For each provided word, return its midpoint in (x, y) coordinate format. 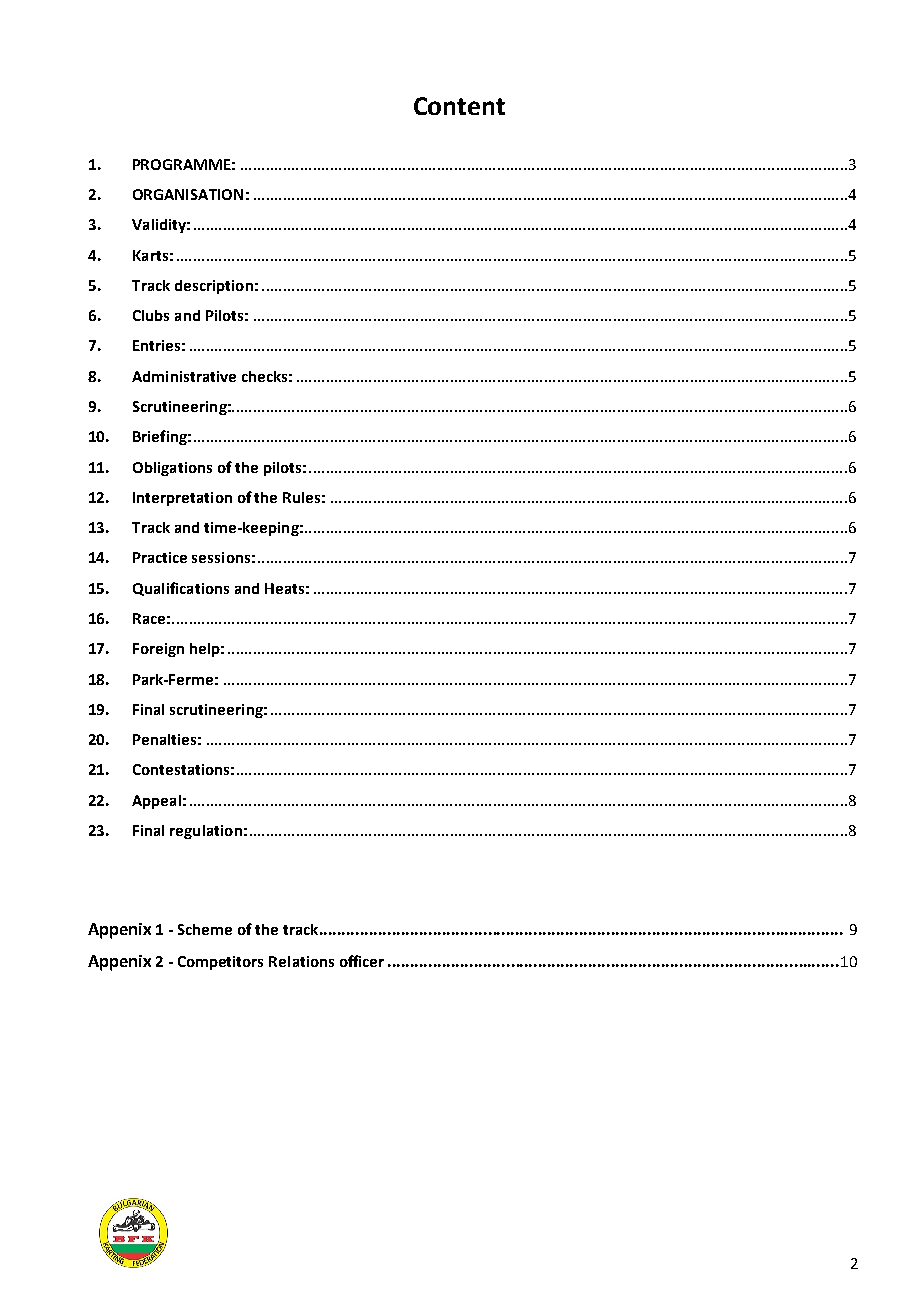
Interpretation (182, 499)
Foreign (158, 650)
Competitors (220, 963)
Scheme (205, 929)
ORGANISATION (188, 194)
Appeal (156, 802)
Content (459, 106)
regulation (206, 832)
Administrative (184, 376)
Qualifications (181, 589)
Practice (160, 557)
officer (362, 961)
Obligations (172, 469)
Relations (301, 961)
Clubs (151, 315)
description (214, 287)
